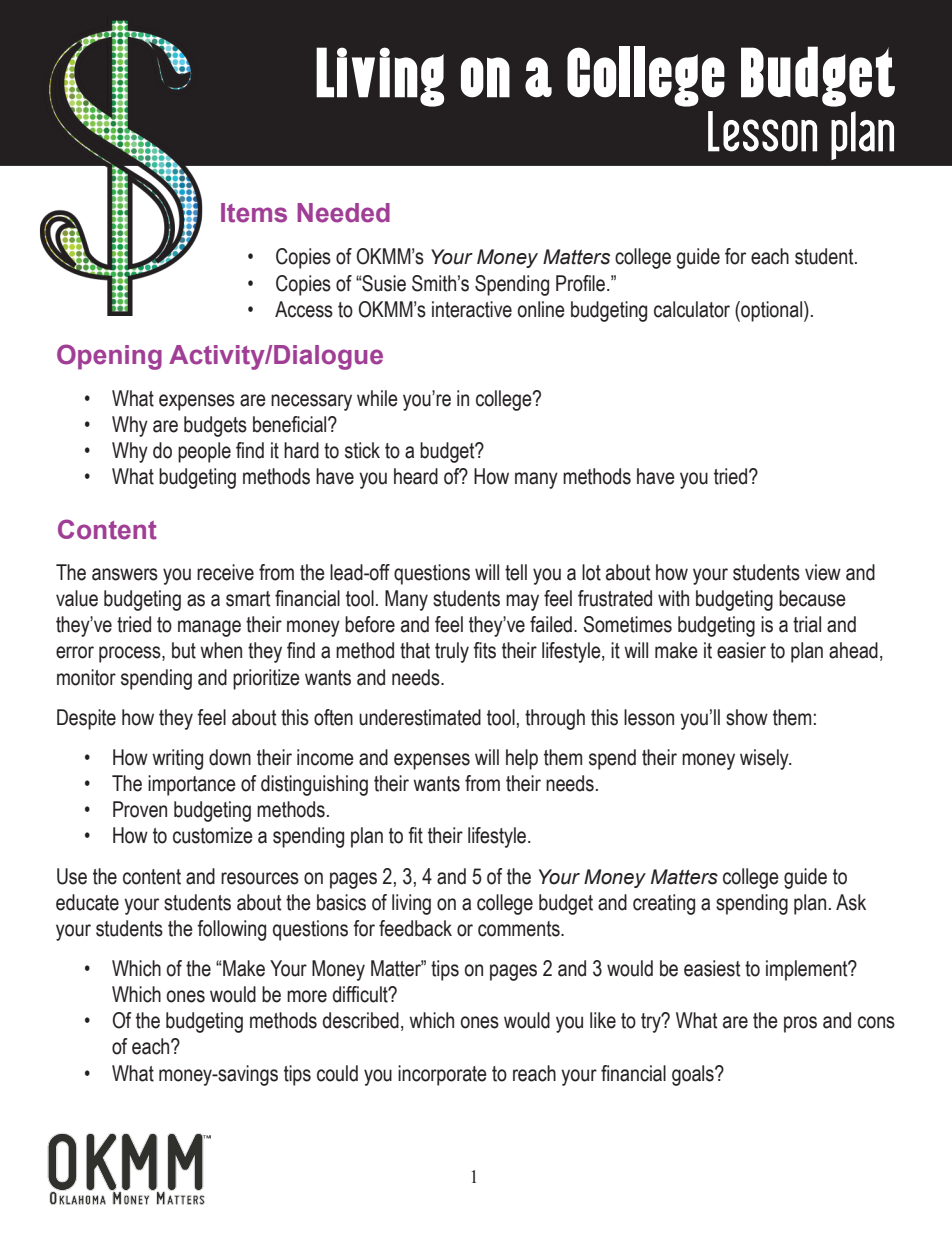  I want to click on calculator, so click(692, 309).
